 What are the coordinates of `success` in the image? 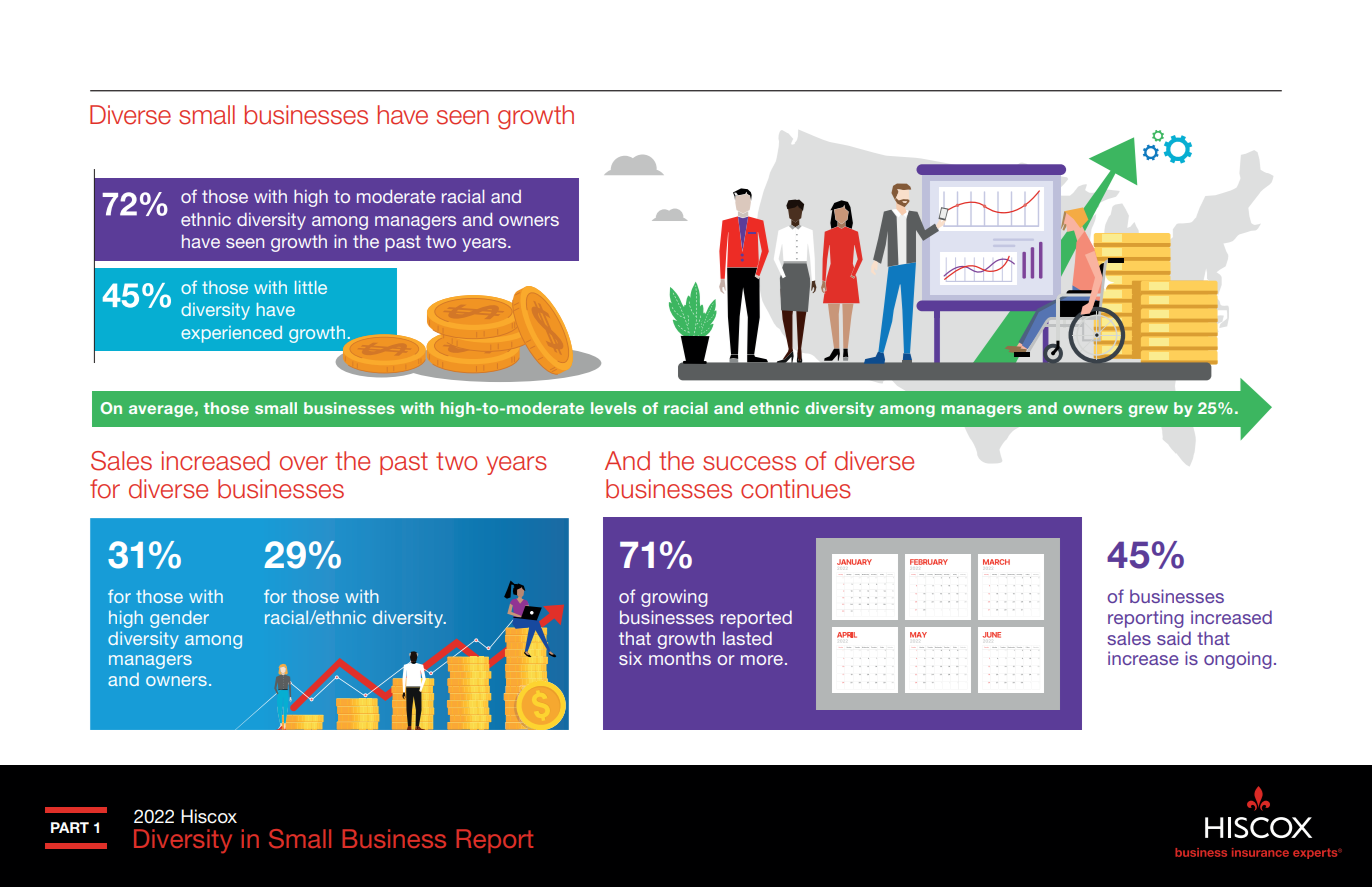 It's located at (749, 463).
